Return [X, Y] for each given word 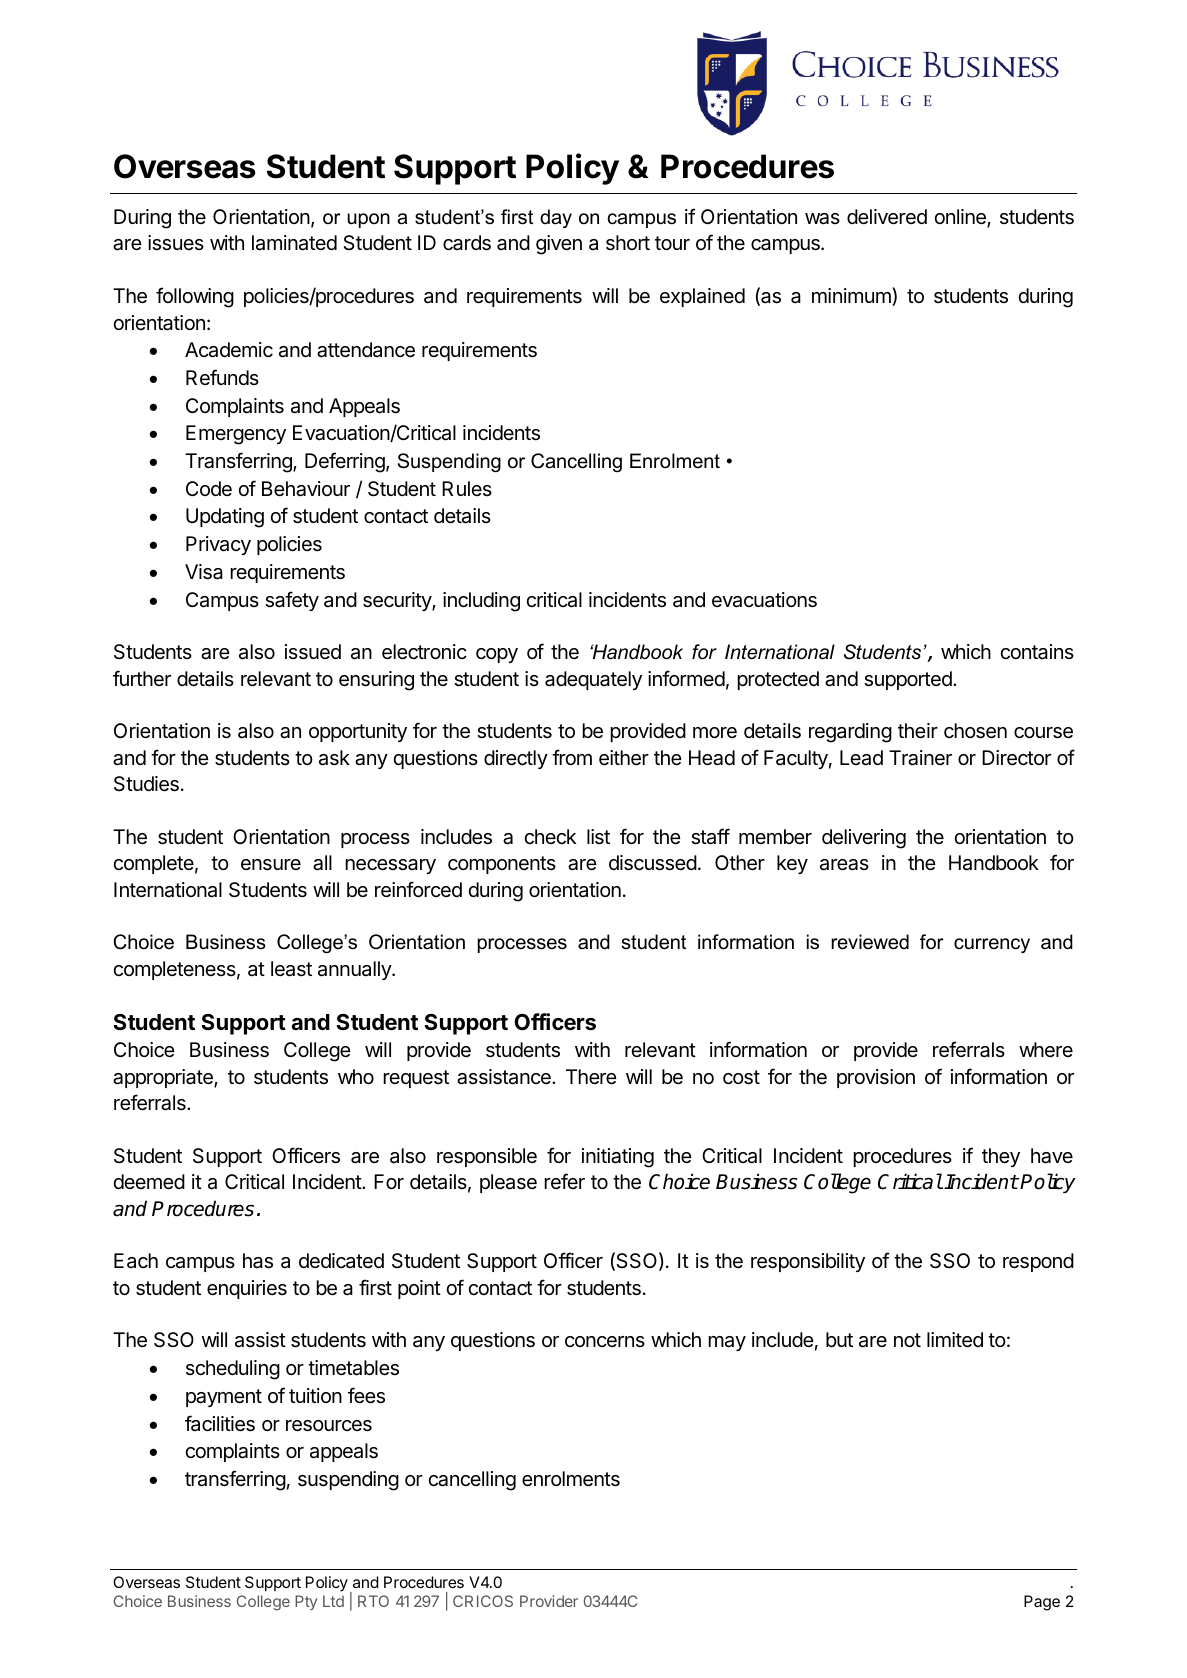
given [559, 245]
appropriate [164, 1078]
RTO [373, 1601]
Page [1042, 1603]
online [961, 218]
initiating [618, 1158]
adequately [593, 680]
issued [313, 652]
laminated [294, 243]
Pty [306, 1602]
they [1001, 1157]
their [918, 730]
